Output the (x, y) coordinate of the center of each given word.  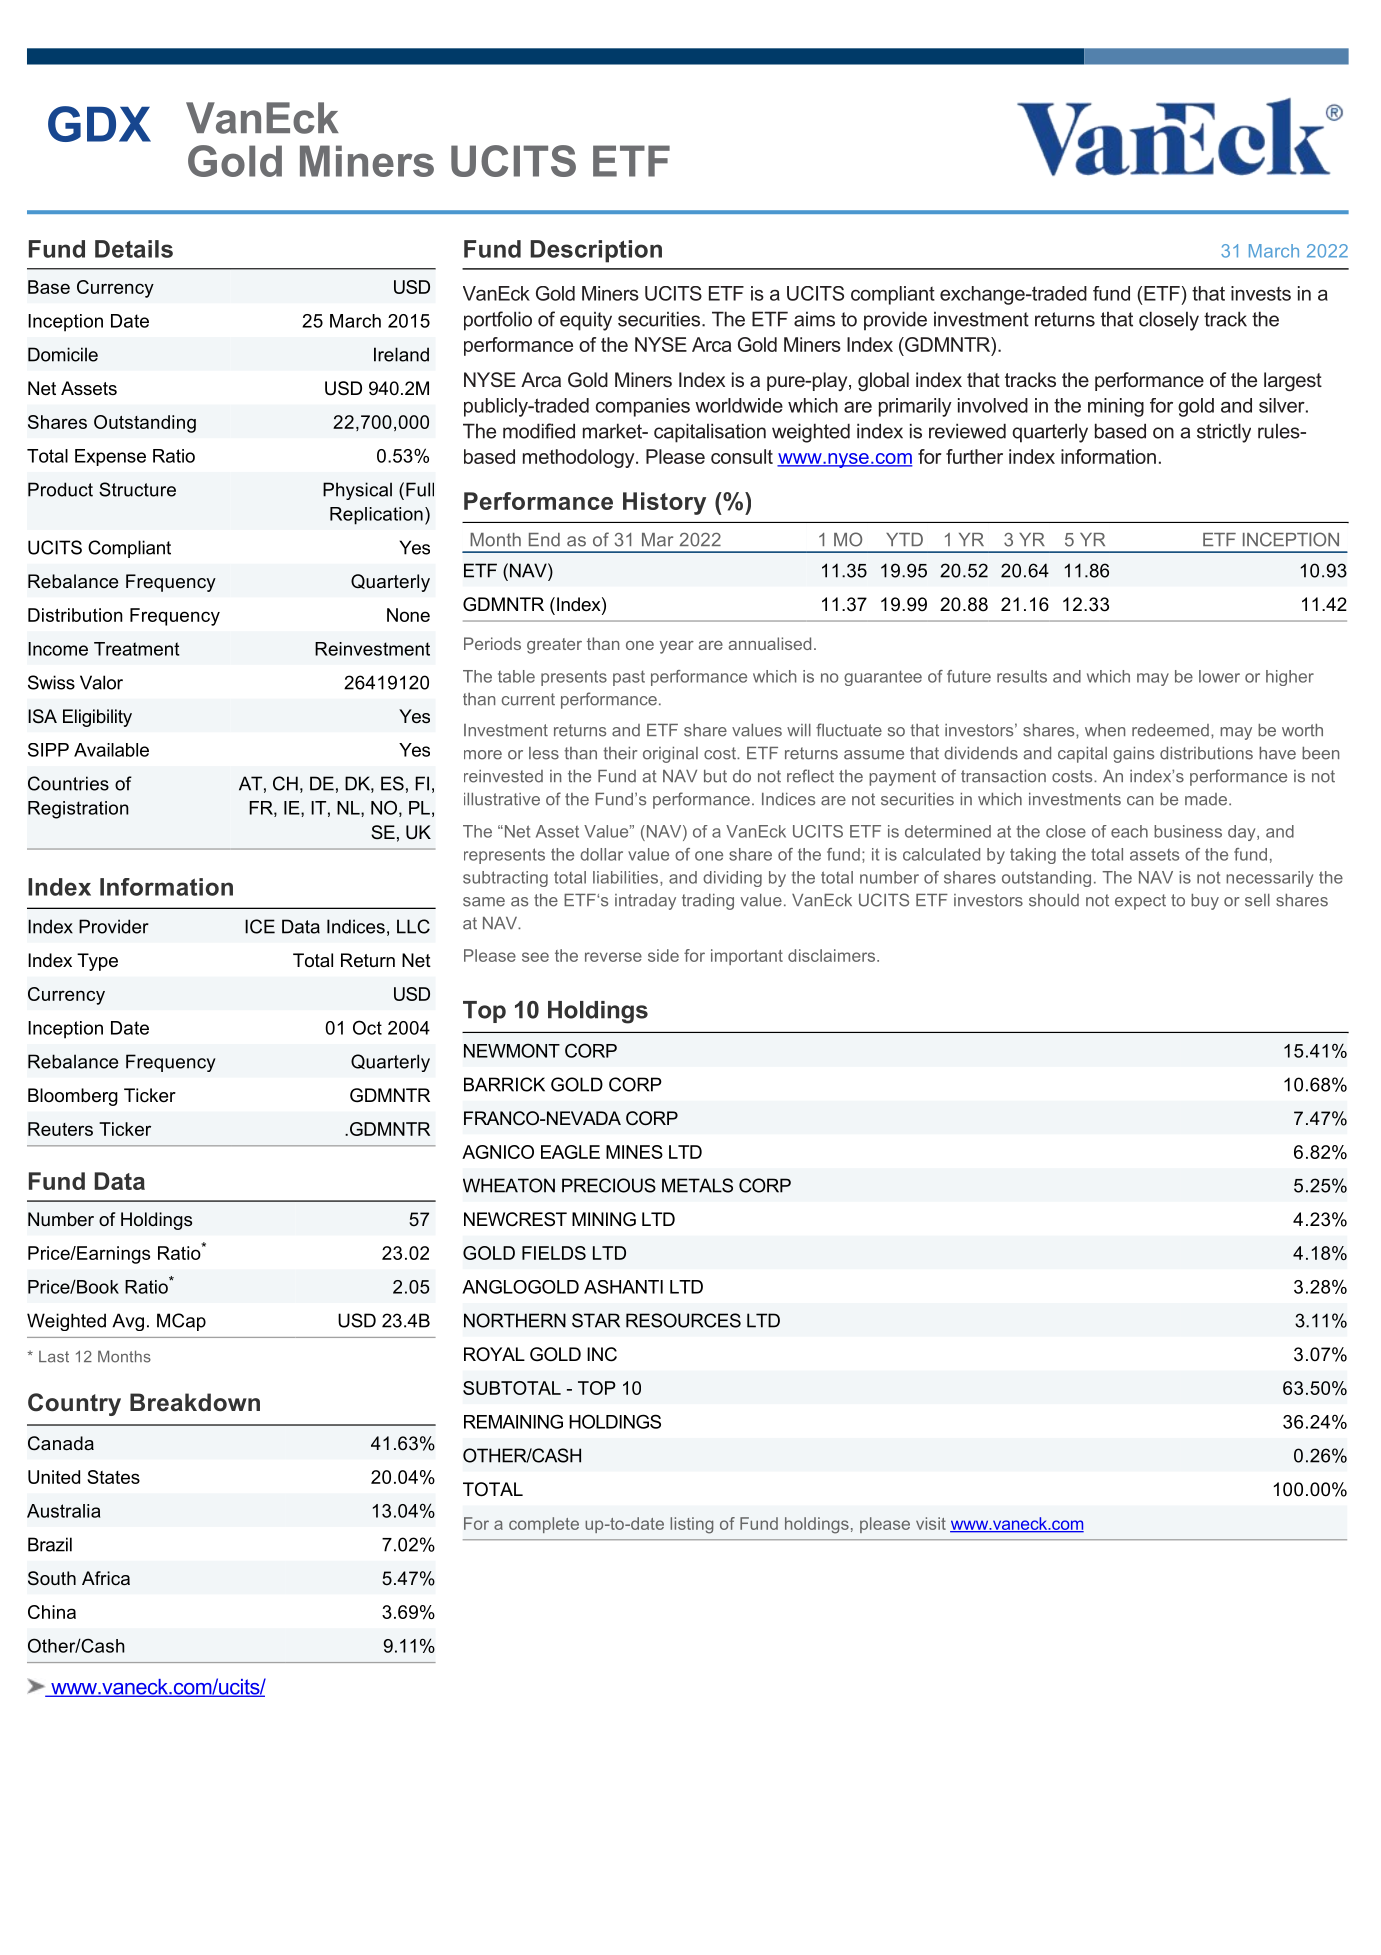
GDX (99, 124)
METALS (697, 1185)
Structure (137, 489)
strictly (1224, 433)
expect (1140, 902)
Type (97, 962)
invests (1261, 293)
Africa (106, 1578)
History (664, 503)
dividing (732, 879)
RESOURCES (683, 1320)
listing (691, 1525)
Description (596, 251)
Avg (128, 1322)
